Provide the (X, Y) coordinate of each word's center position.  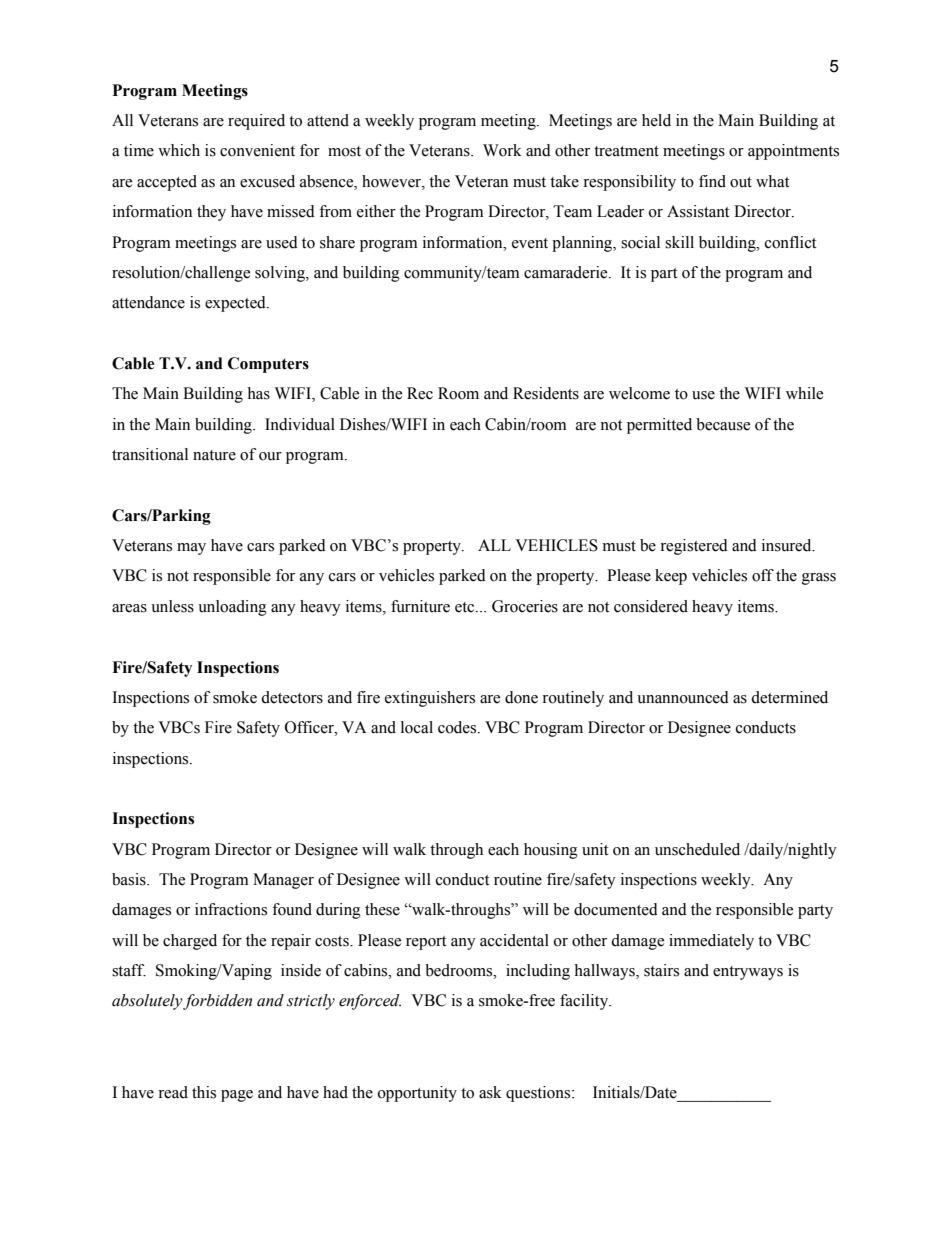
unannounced (683, 697)
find (712, 181)
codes (458, 727)
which (179, 150)
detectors (292, 697)
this (204, 1092)
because (723, 424)
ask (490, 1092)
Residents (546, 393)
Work (502, 150)
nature (214, 455)
